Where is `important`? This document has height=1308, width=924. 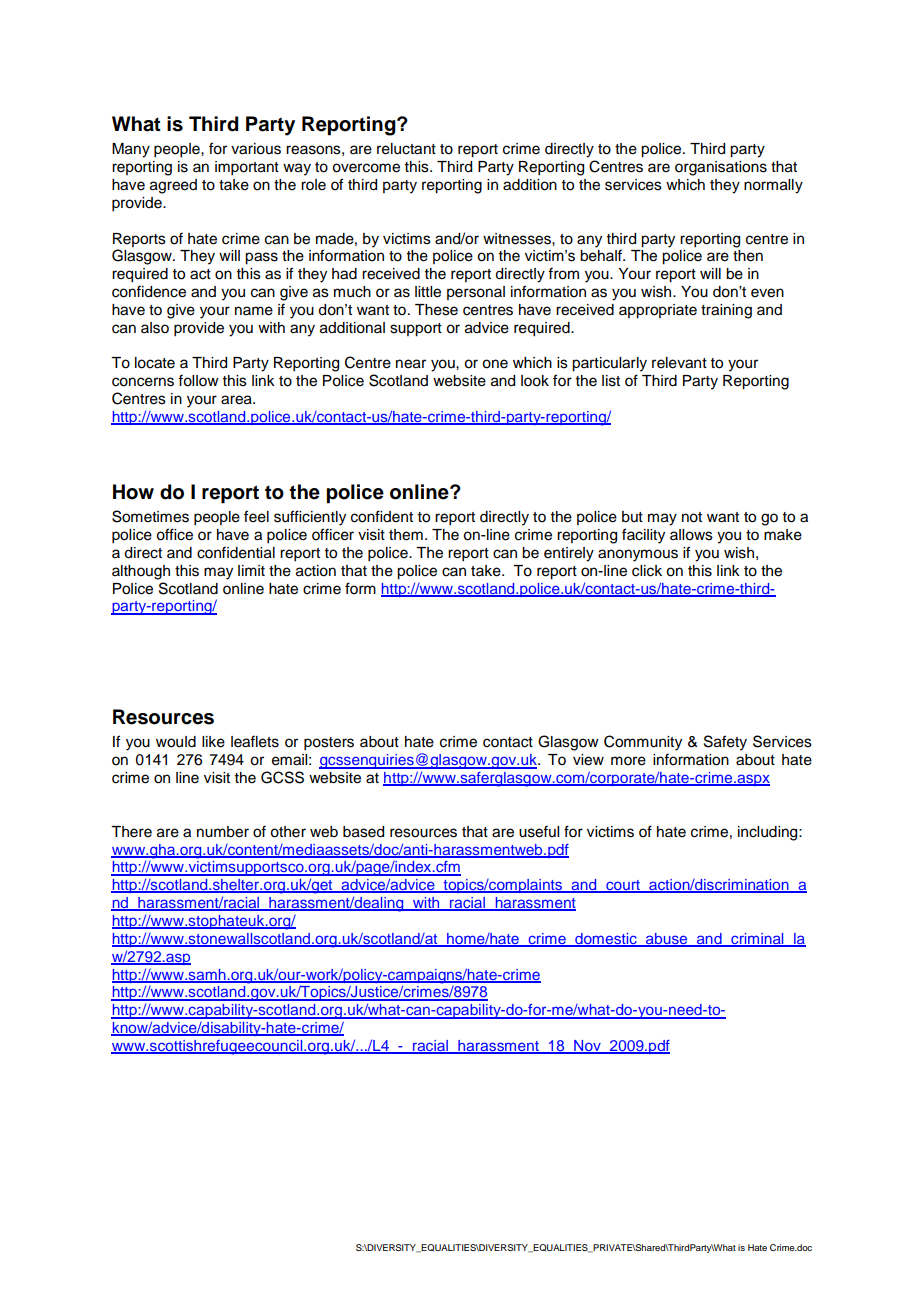
important is located at coordinates (247, 168).
